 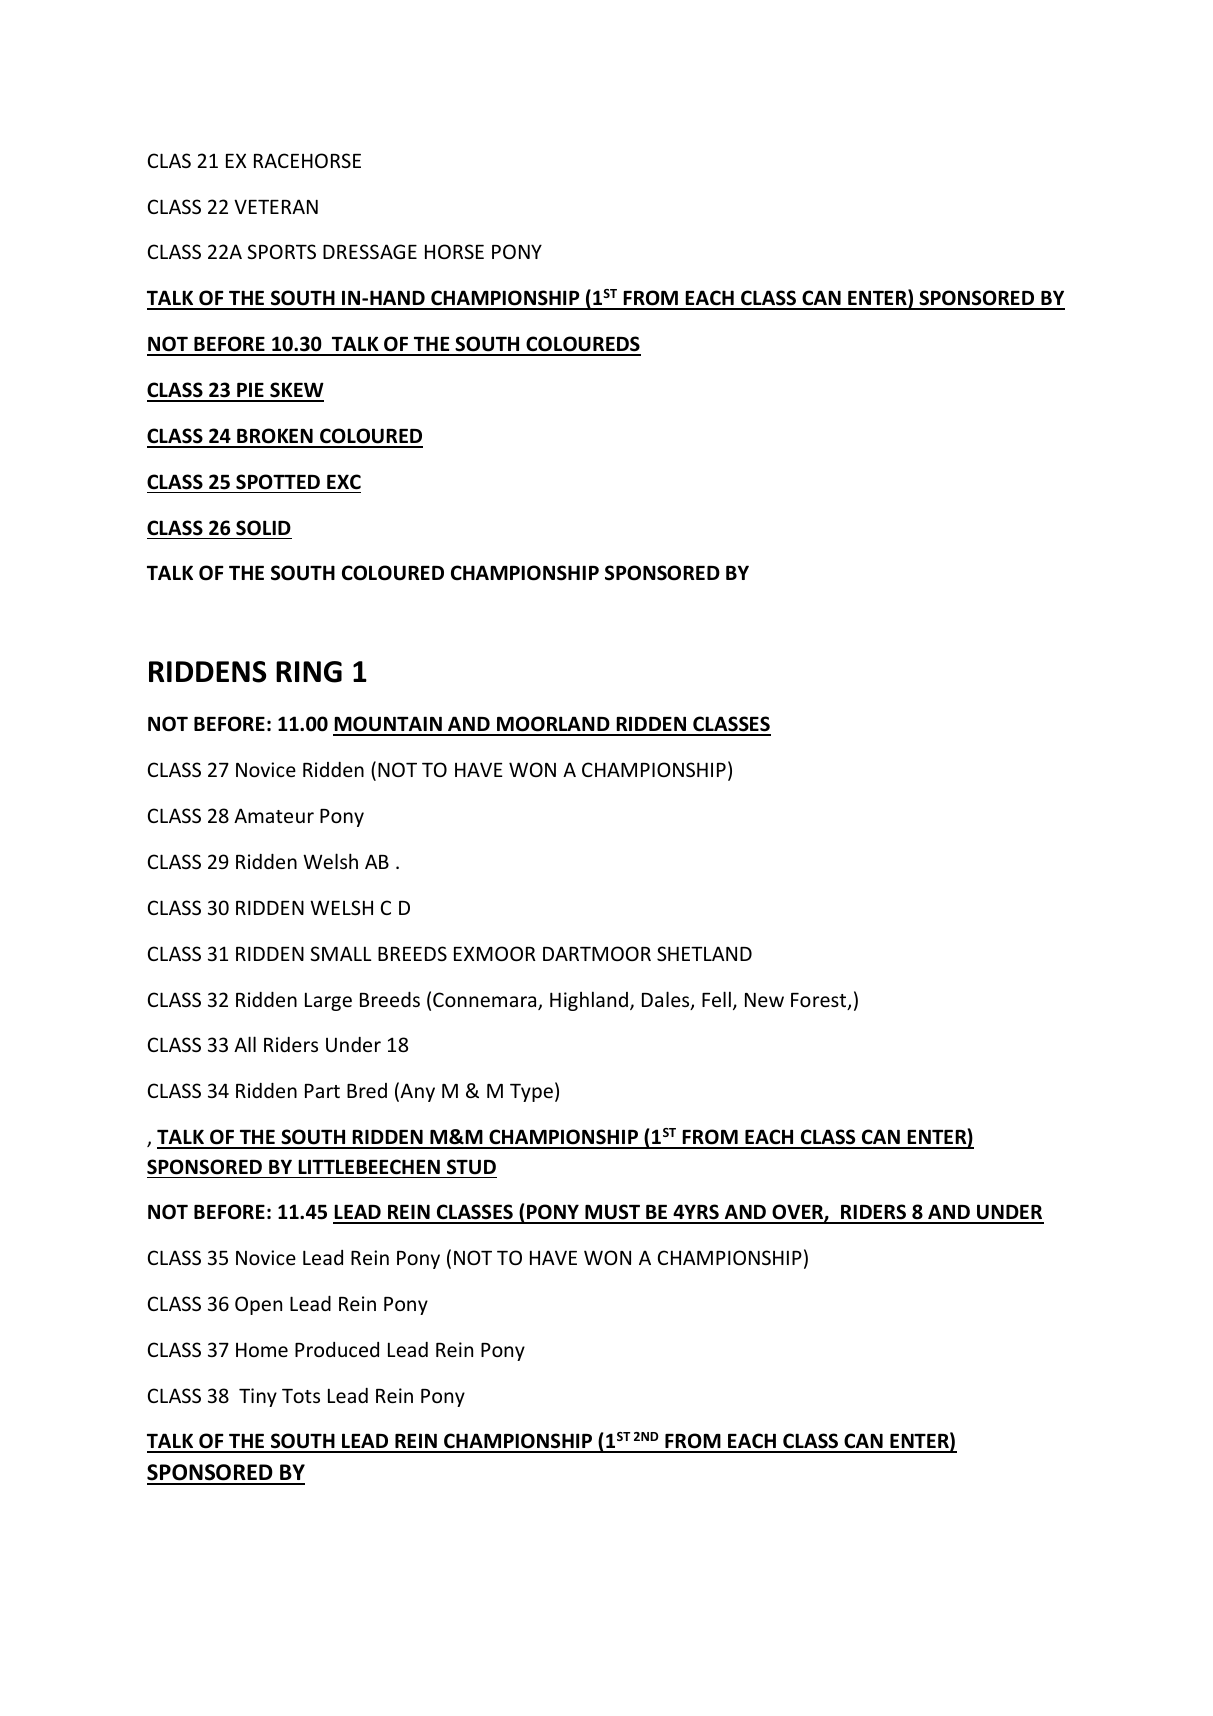 I want to click on SHETLAND, so click(x=704, y=953).
